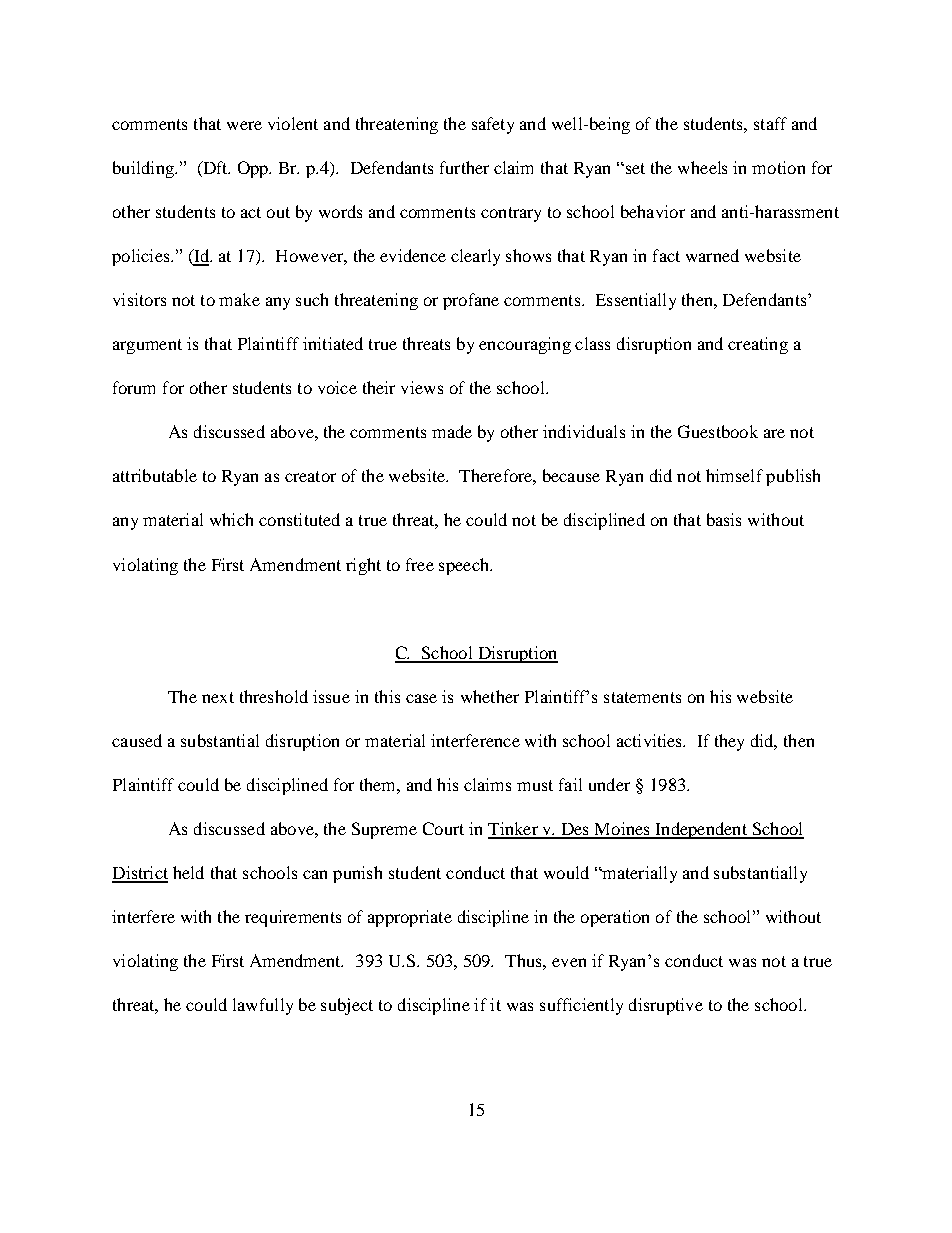 The width and height of the screenshot is (952, 1233). Describe the element at coordinates (464, 167) in the screenshot. I see `further` at that location.
